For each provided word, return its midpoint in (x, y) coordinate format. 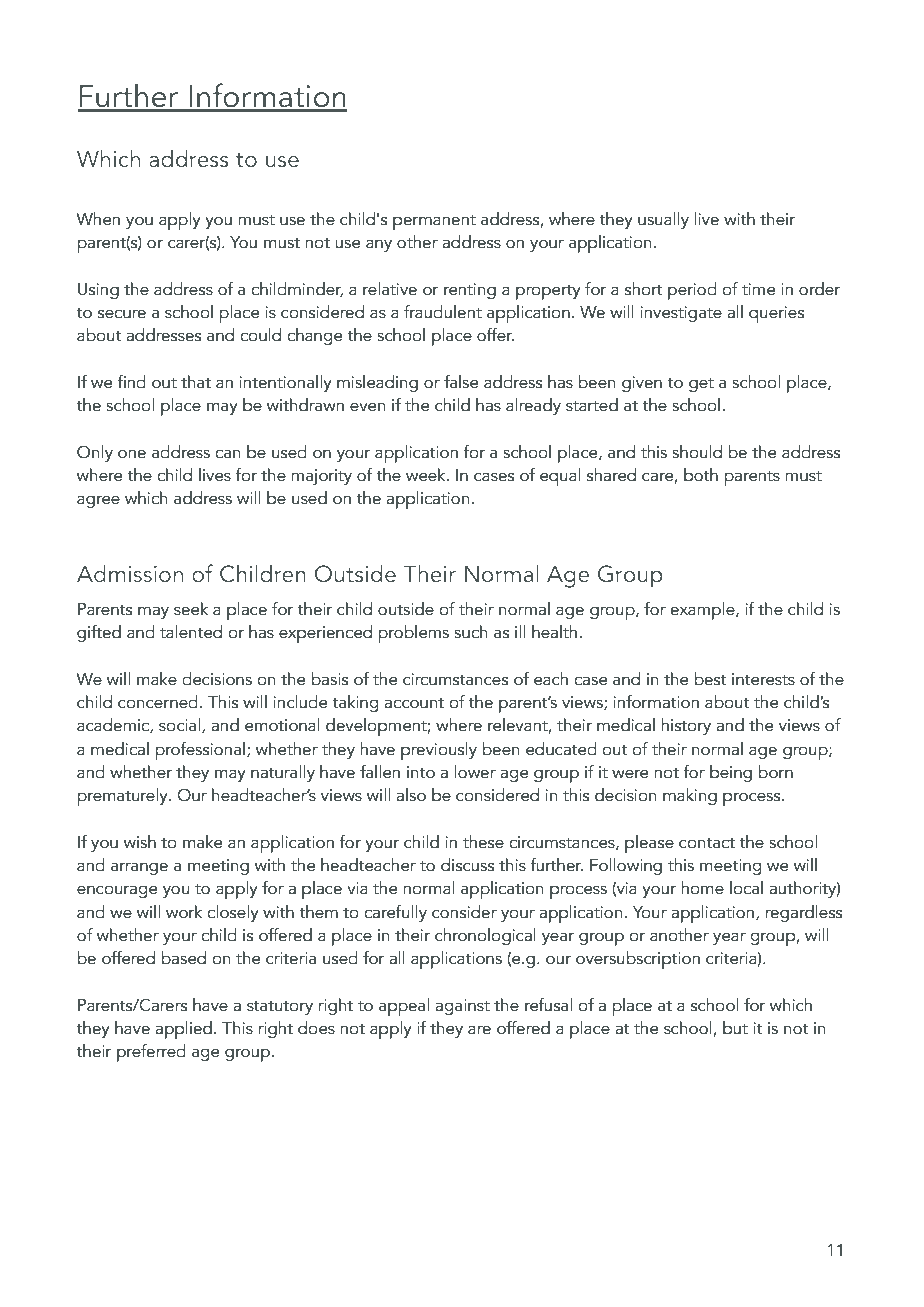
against (462, 1007)
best (710, 679)
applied (183, 1030)
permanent (434, 222)
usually (663, 220)
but (735, 1028)
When (98, 219)
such (470, 632)
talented (191, 632)
